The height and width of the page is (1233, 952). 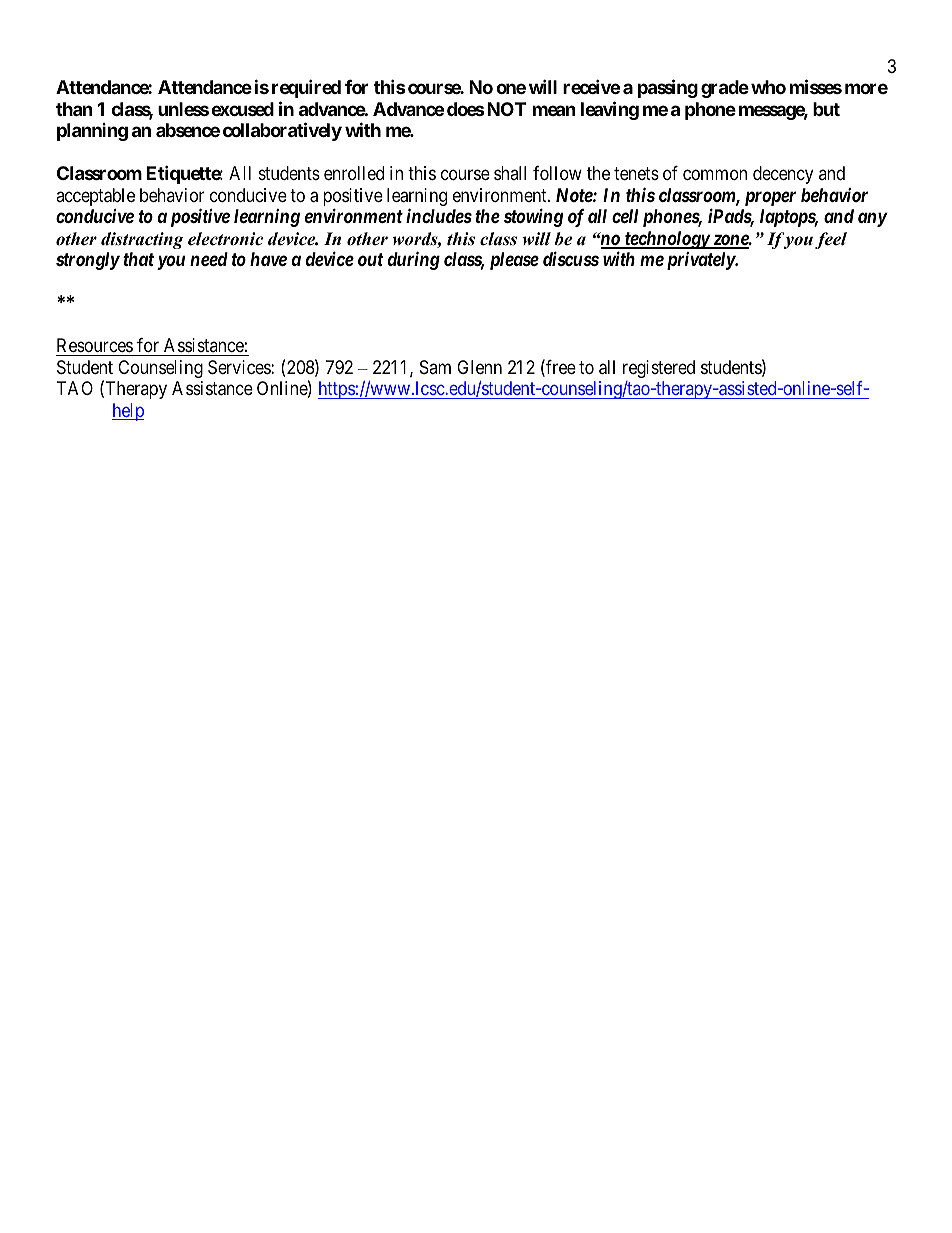 What do you see at coordinates (554, 110) in the page?
I see `mean` at bounding box center [554, 110].
